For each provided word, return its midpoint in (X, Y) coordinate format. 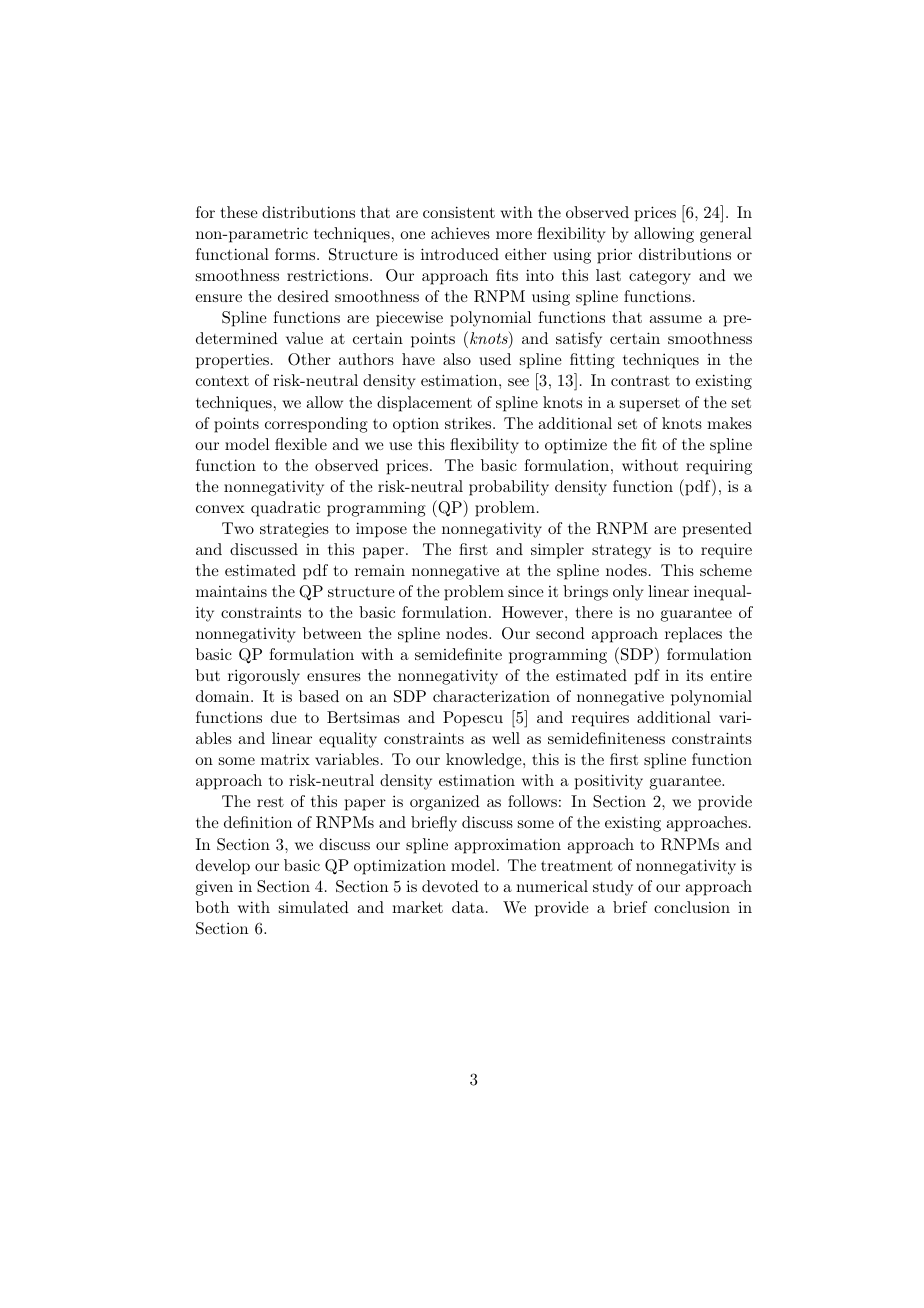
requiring (719, 467)
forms (296, 254)
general (726, 235)
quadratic (285, 509)
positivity (609, 782)
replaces (693, 635)
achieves (460, 233)
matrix (285, 759)
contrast (640, 381)
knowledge (485, 761)
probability (509, 488)
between (332, 633)
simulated (314, 907)
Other (309, 359)
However (534, 612)
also (457, 359)
